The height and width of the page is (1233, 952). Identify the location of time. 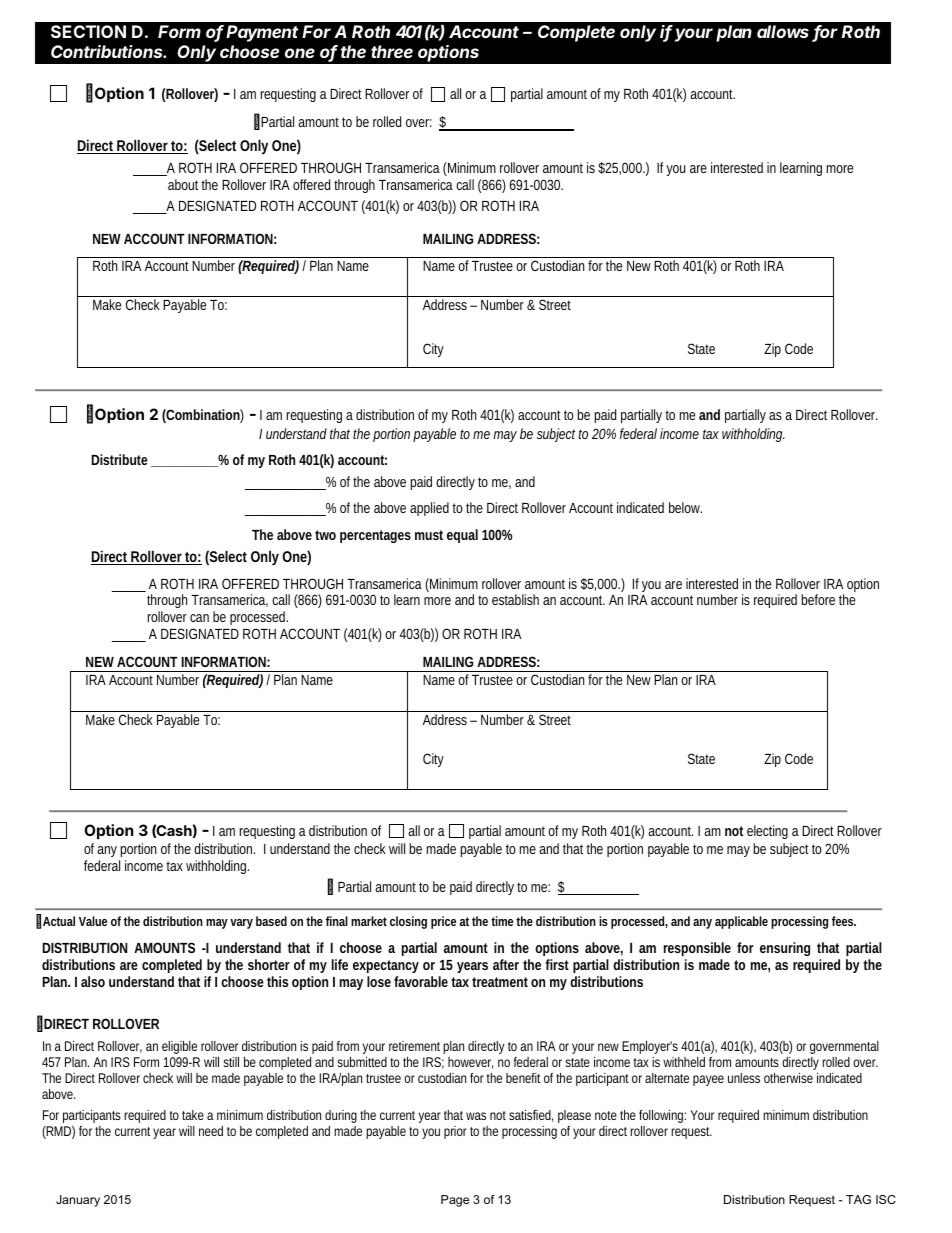
(504, 921).
